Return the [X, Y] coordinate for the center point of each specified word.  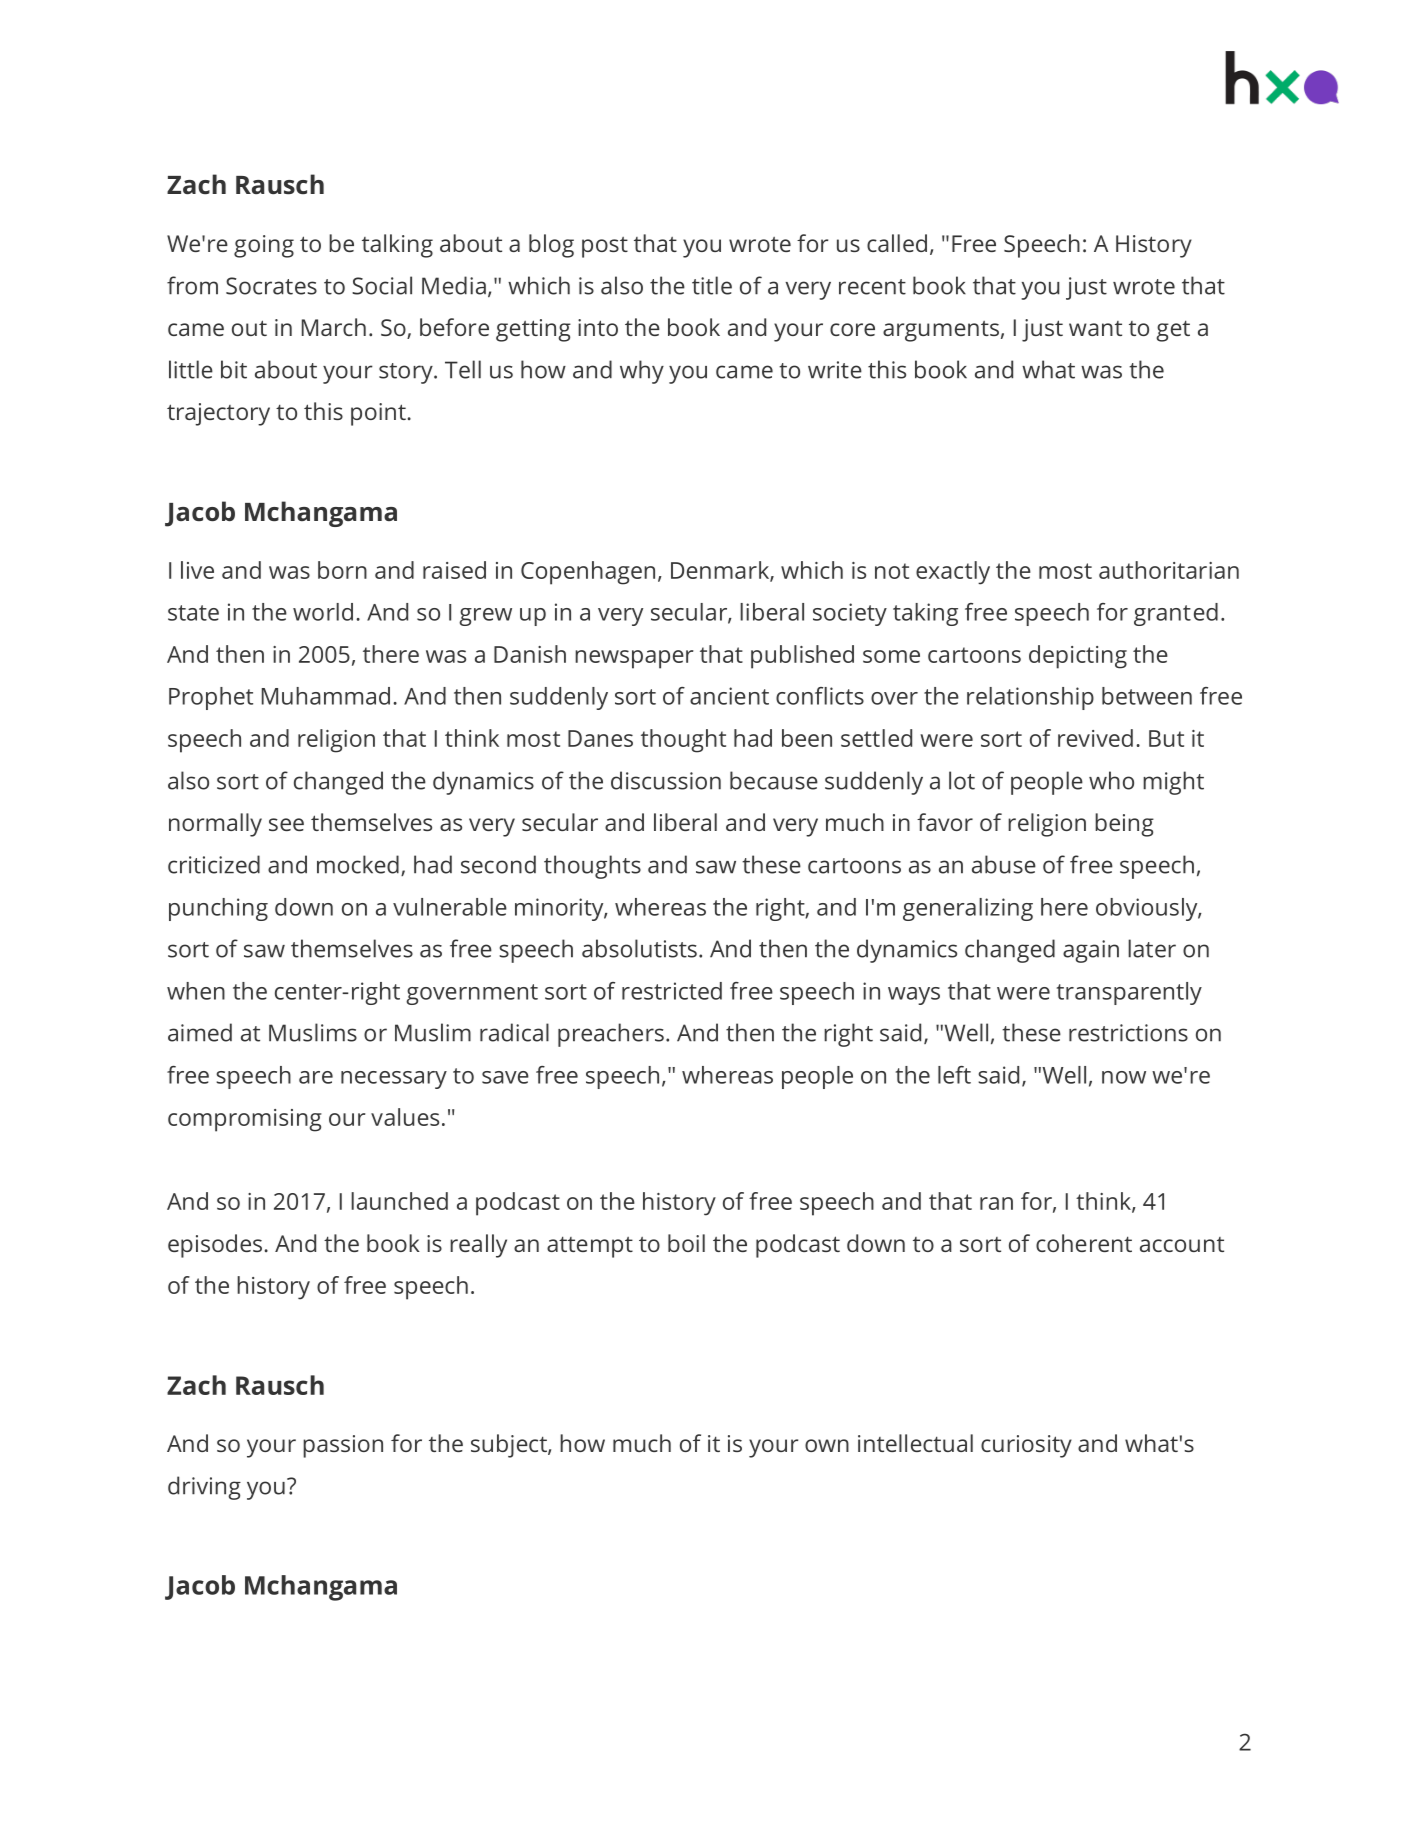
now [1124, 1077]
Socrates [271, 286]
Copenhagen [588, 573]
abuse [1004, 864]
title [712, 285]
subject [510, 1446]
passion [343, 1446]
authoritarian [1169, 570]
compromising [245, 1120]
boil [686, 1243]
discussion [666, 780]
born [342, 570]
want [1095, 328]
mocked [358, 864]
